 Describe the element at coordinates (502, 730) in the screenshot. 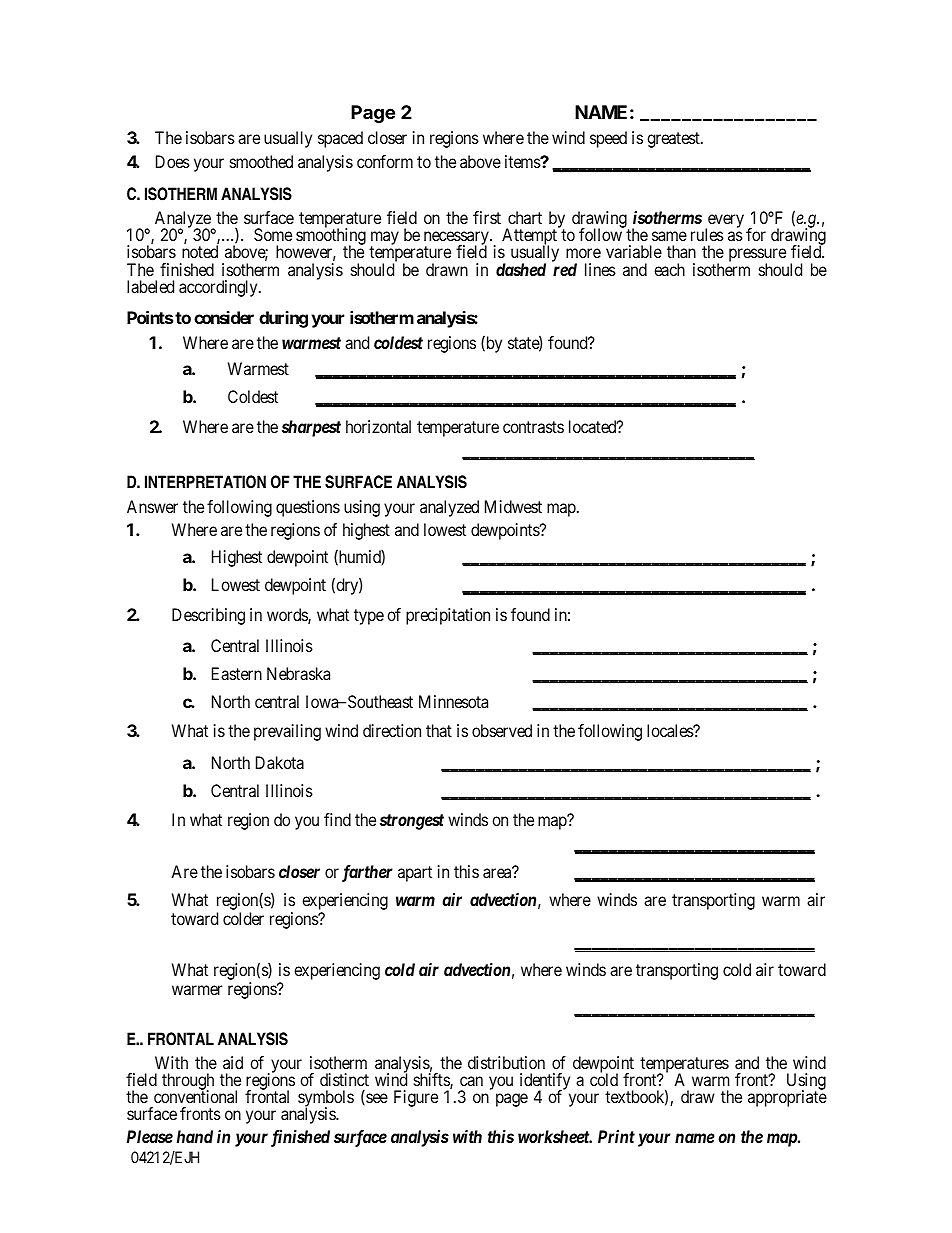

I see `observed` at that location.
